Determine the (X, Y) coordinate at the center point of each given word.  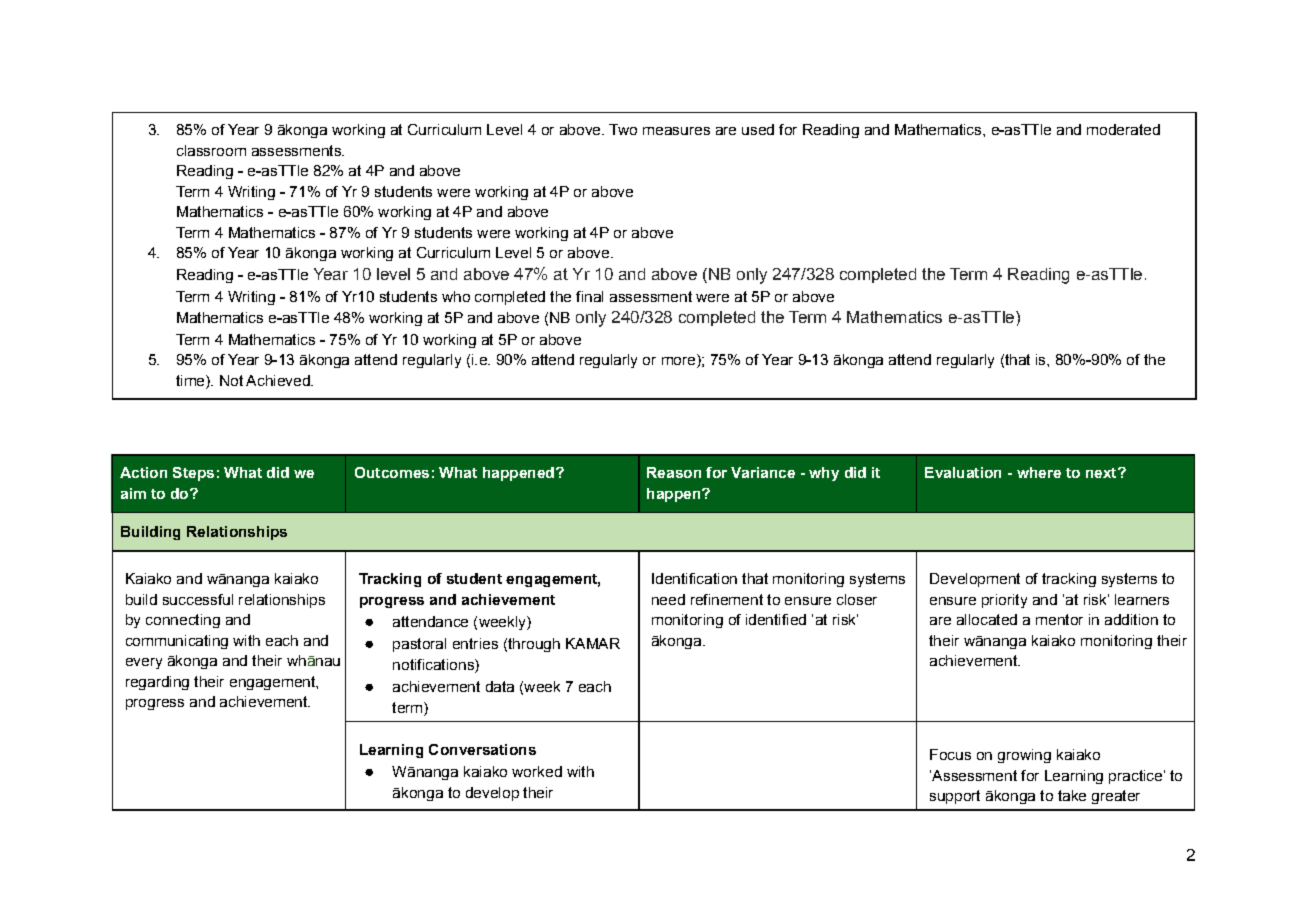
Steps (193, 474)
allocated (987, 619)
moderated (1123, 129)
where (1039, 472)
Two (623, 129)
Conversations (482, 749)
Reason (674, 472)
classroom (211, 150)
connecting (183, 621)
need (668, 599)
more (680, 361)
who (456, 296)
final (589, 296)
